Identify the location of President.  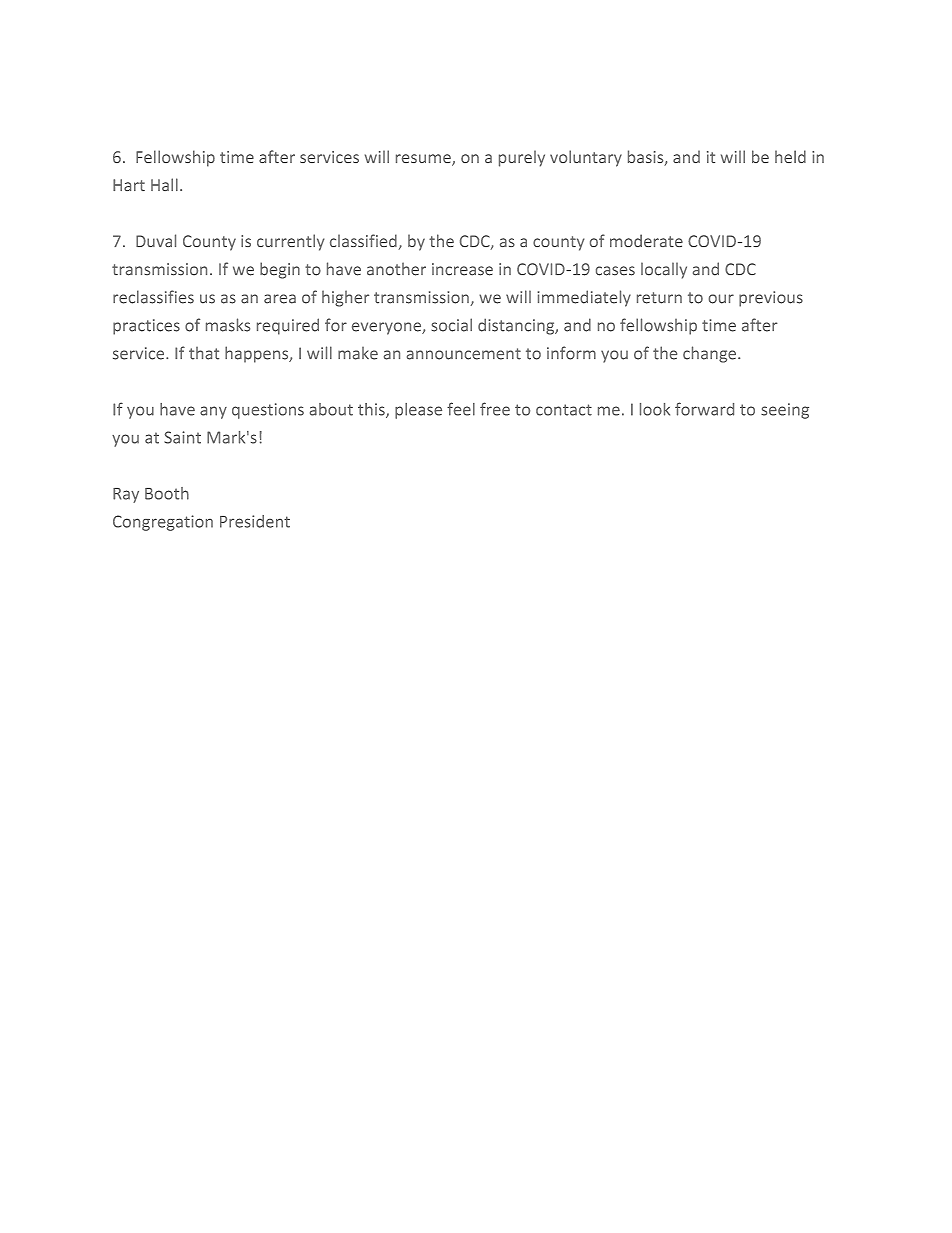
(255, 521).
